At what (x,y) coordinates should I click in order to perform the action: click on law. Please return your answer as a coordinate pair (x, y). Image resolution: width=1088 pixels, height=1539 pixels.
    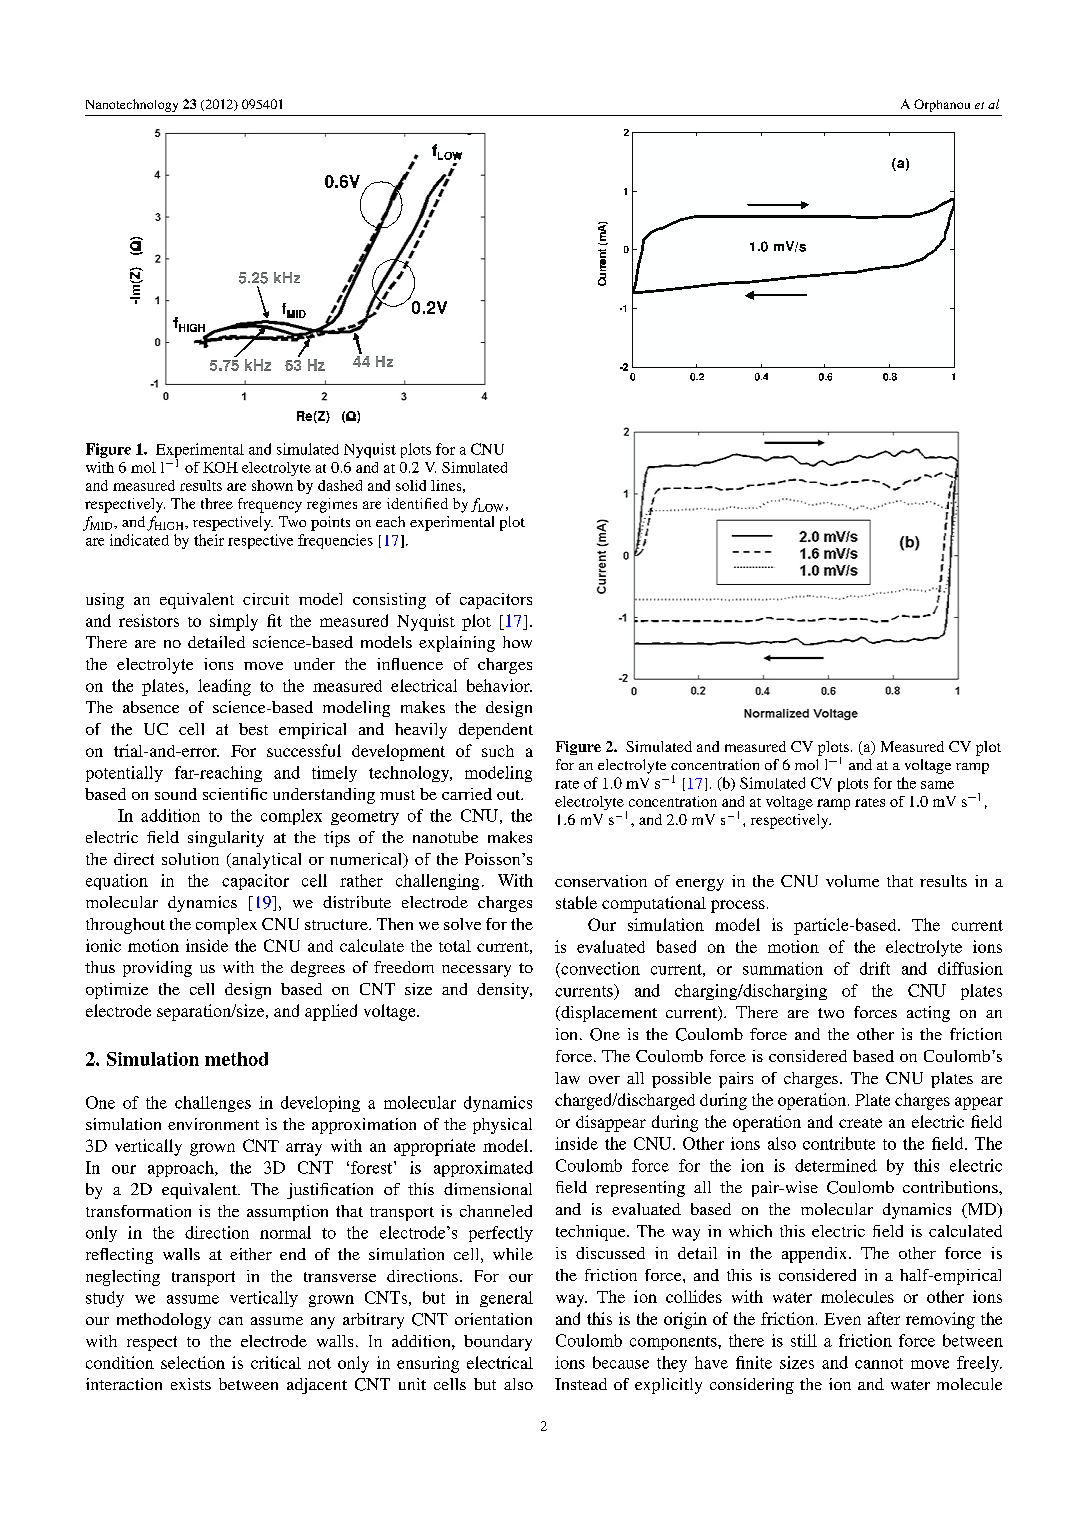
    Looking at the image, I should click on (567, 1078).
